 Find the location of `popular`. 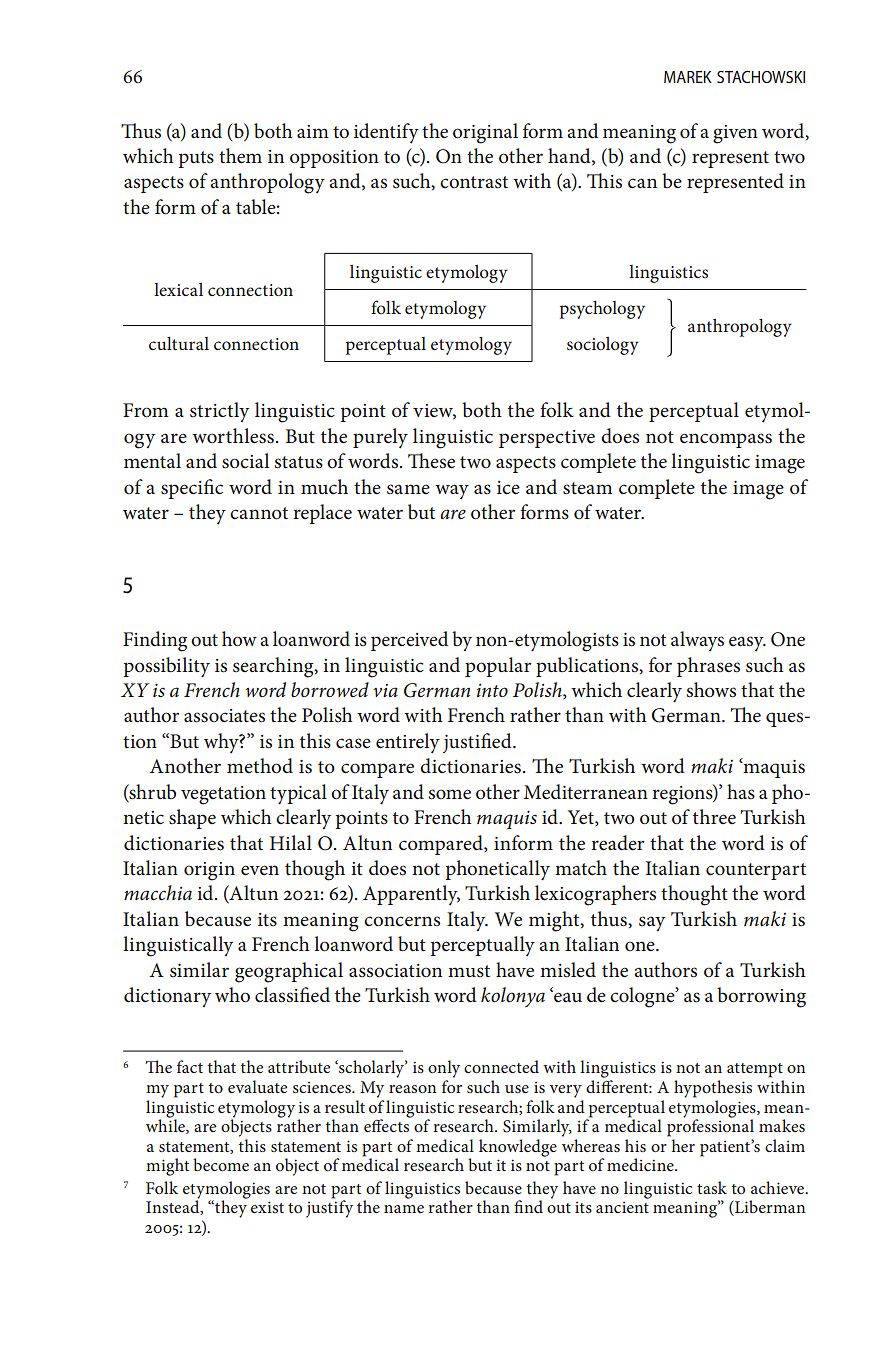

popular is located at coordinates (498, 667).
